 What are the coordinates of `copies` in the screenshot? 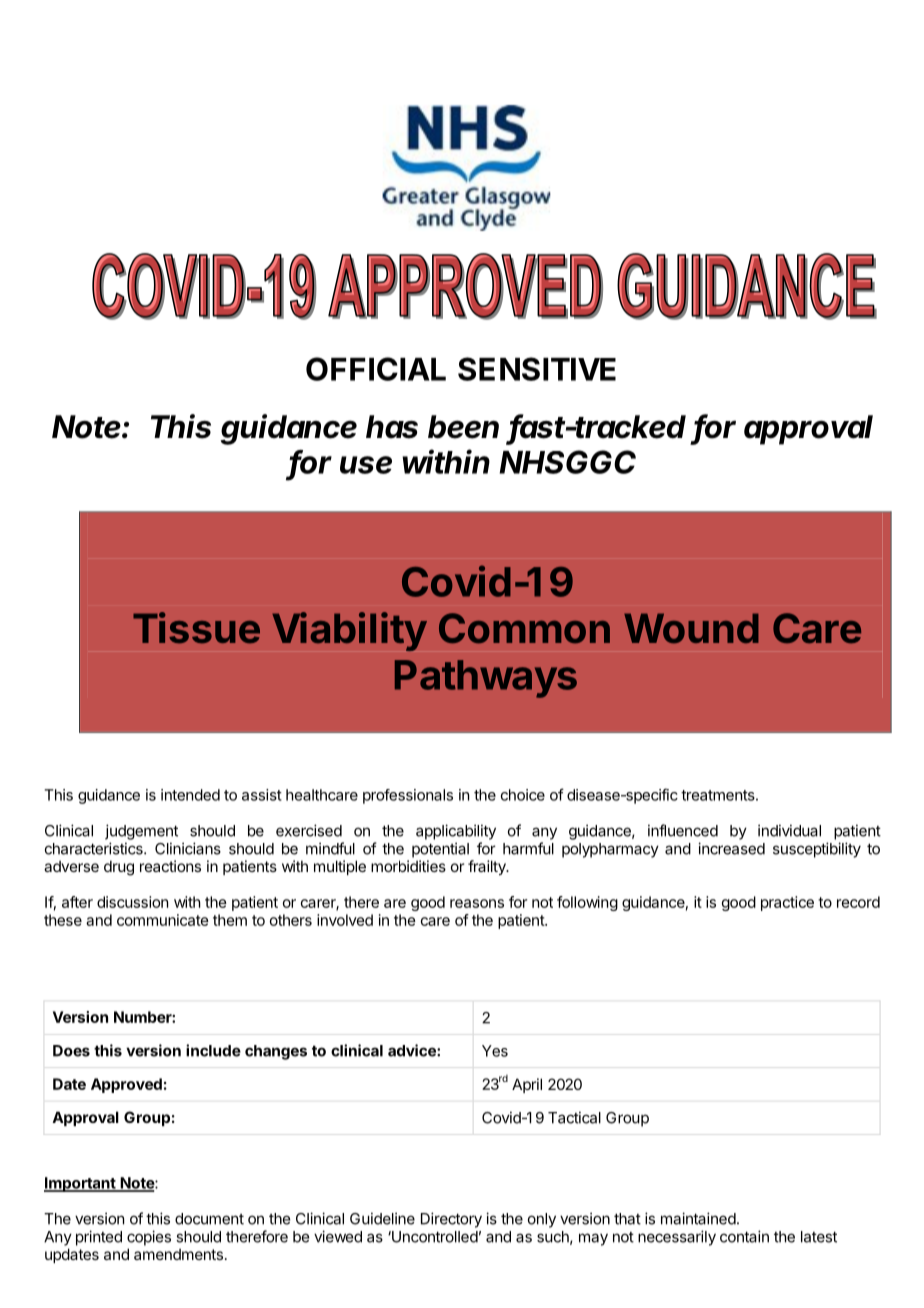 It's located at (149, 1238).
